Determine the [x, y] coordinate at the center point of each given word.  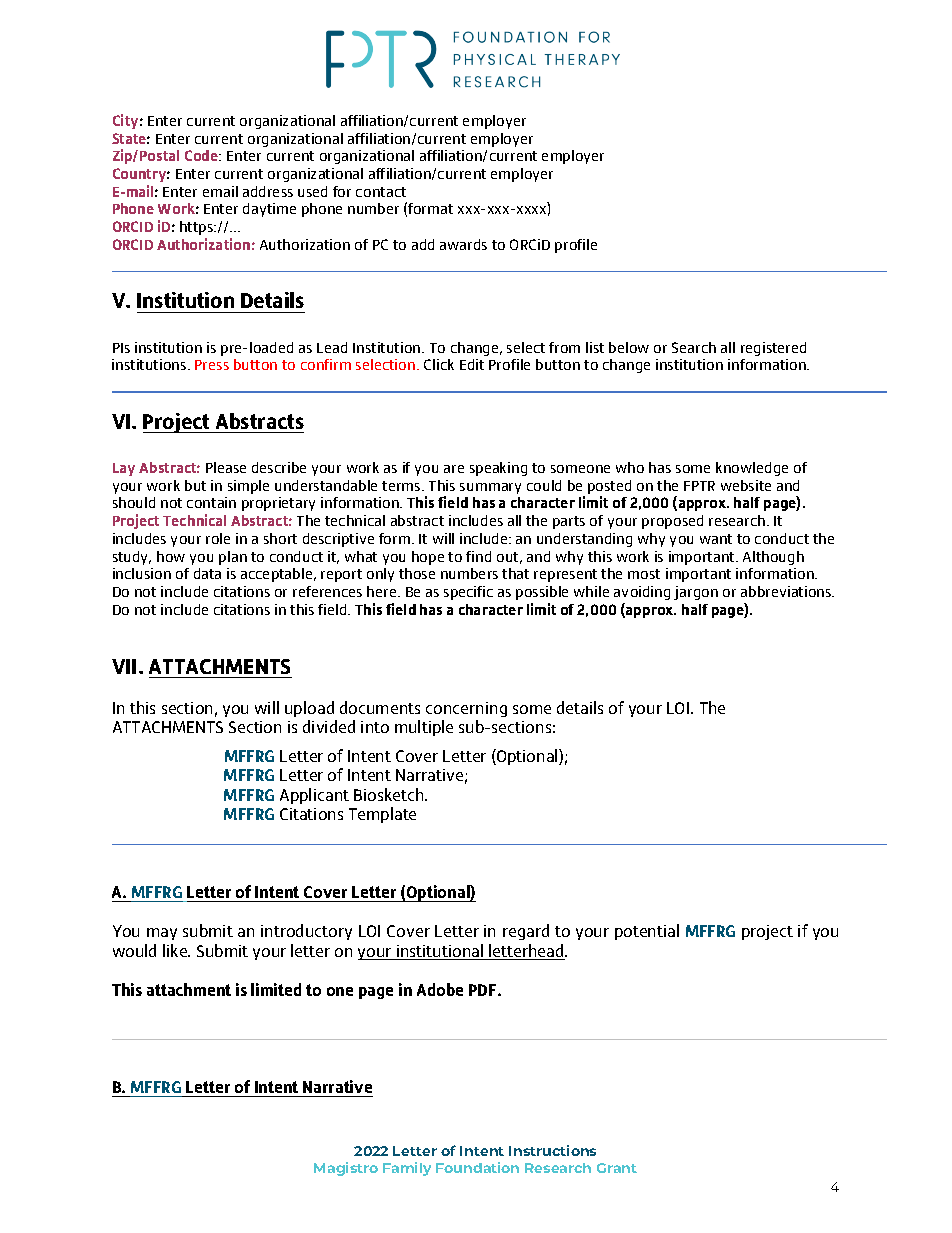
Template [382, 815]
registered [773, 349]
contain [211, 502]
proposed [672, 522]
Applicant [314, 796]
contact [381, 192]
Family [407, 1169]
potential [647, 932]
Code [203, 155]
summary [490, 488]
